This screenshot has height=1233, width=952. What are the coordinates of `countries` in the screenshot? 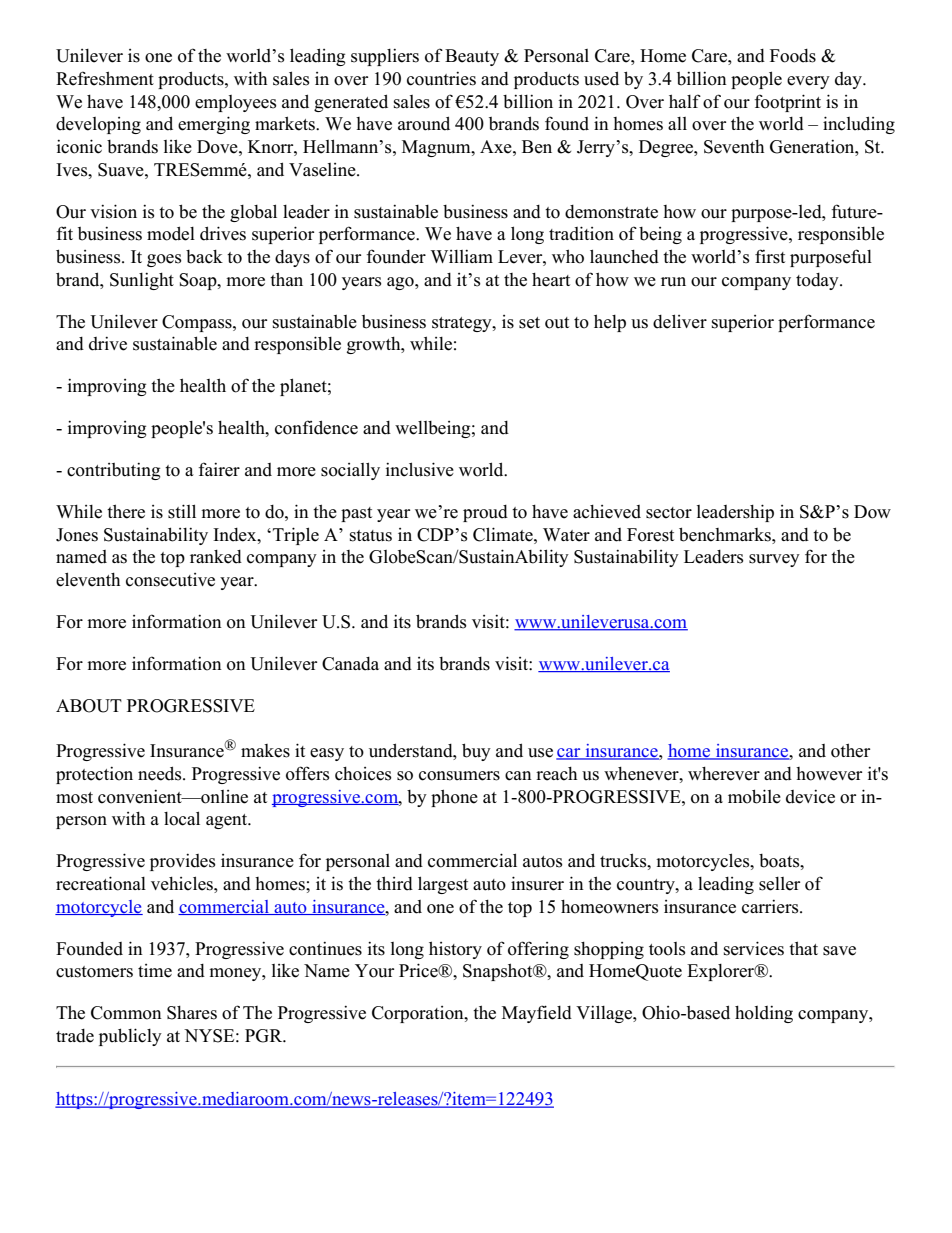 It's located at (441, 78).
